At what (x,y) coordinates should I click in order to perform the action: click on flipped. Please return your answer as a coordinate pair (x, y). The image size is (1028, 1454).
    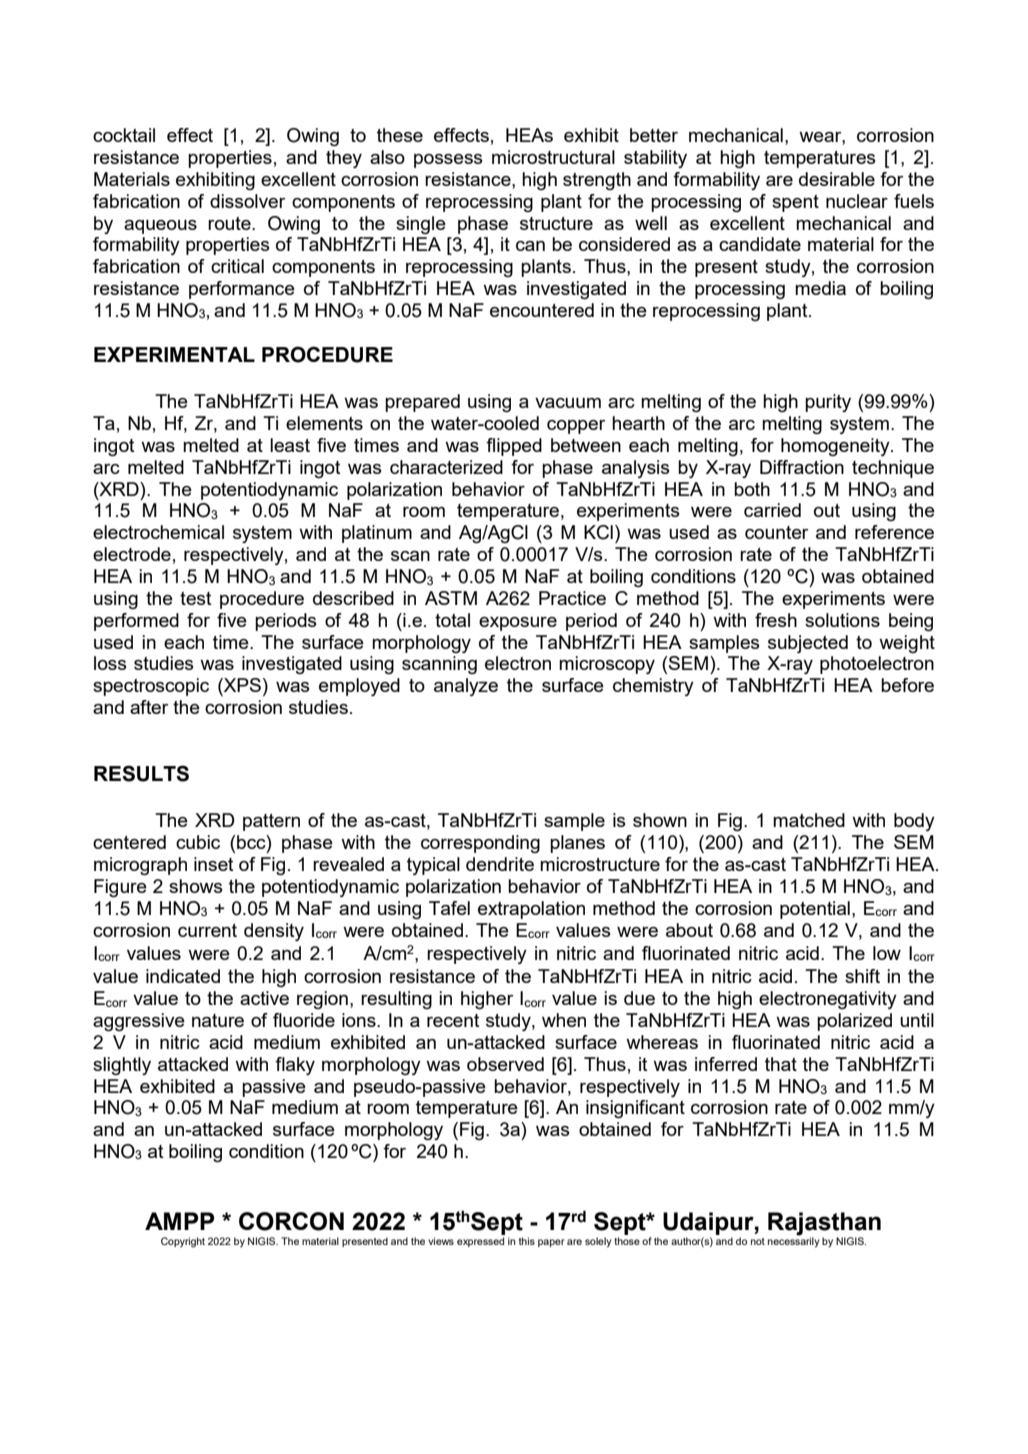
    Looking at the image, I should click on (514, 447).
